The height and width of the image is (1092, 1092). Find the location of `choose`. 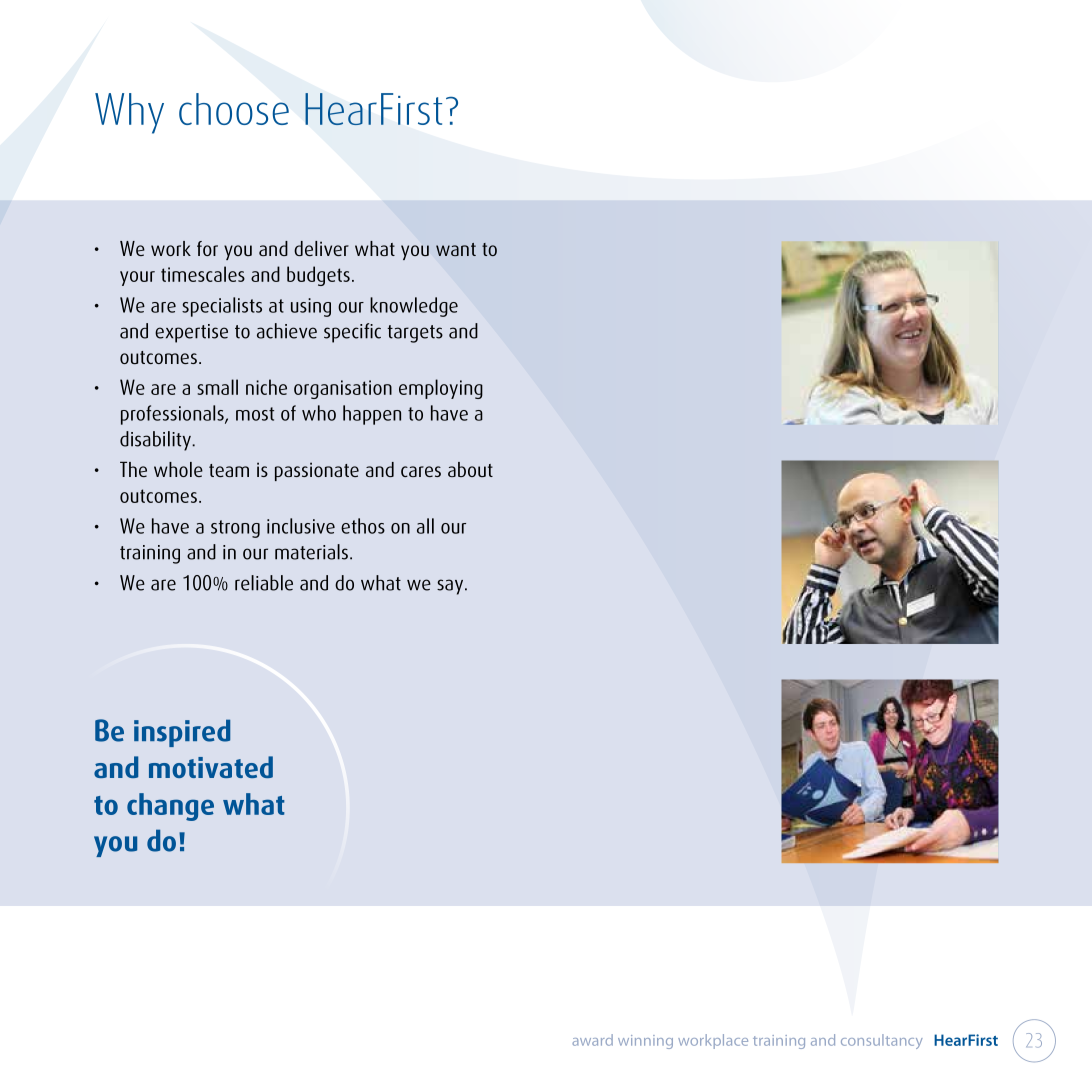

choose is located at coordinates (234, 109).
